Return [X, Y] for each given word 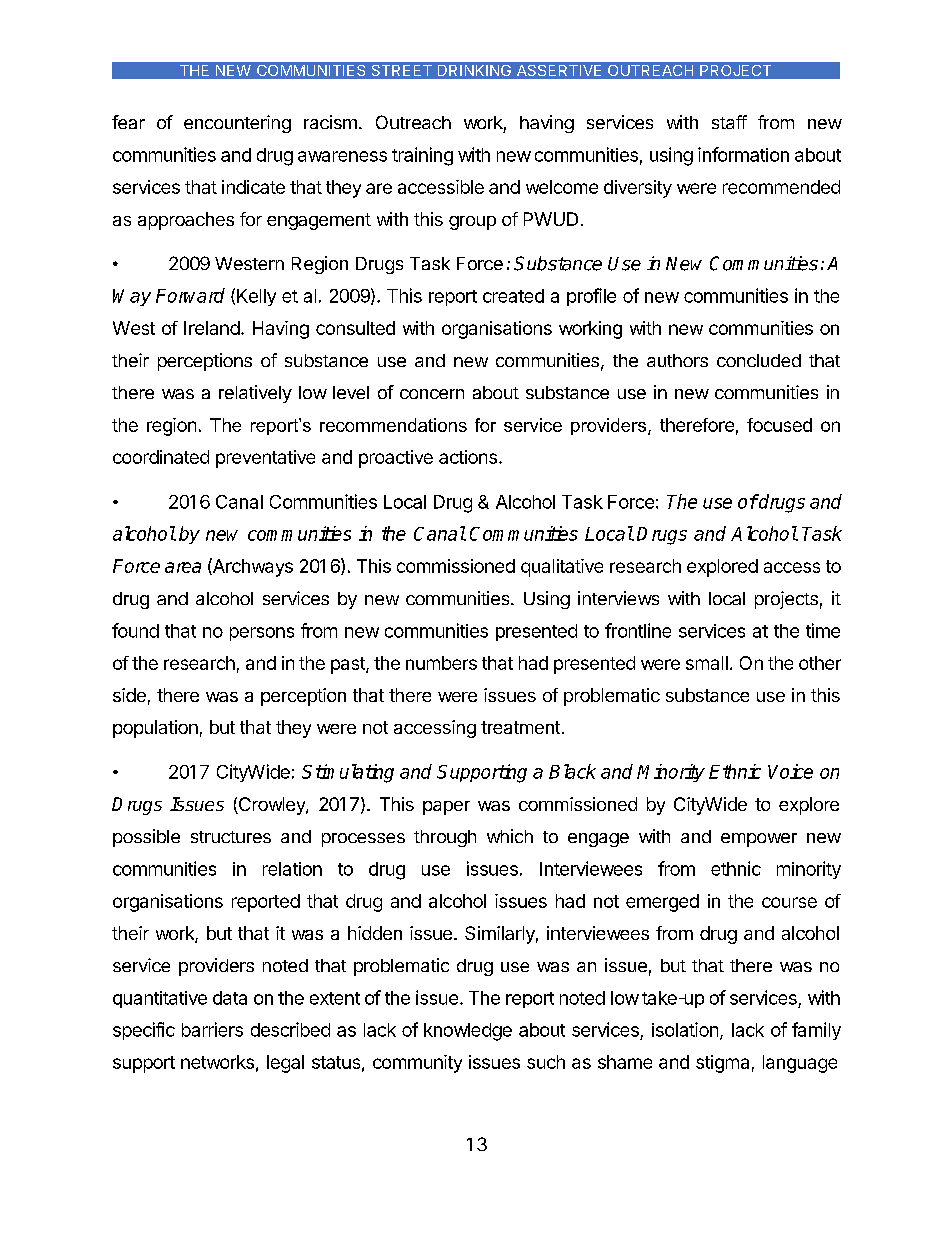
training [422, 156]
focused [779, 425]
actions [468, 457]
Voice [790, 771]
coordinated [161, 457]
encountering [237, 124]
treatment [520, 727]
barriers [212, 1029]
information [743, 154]
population [155, 729]
